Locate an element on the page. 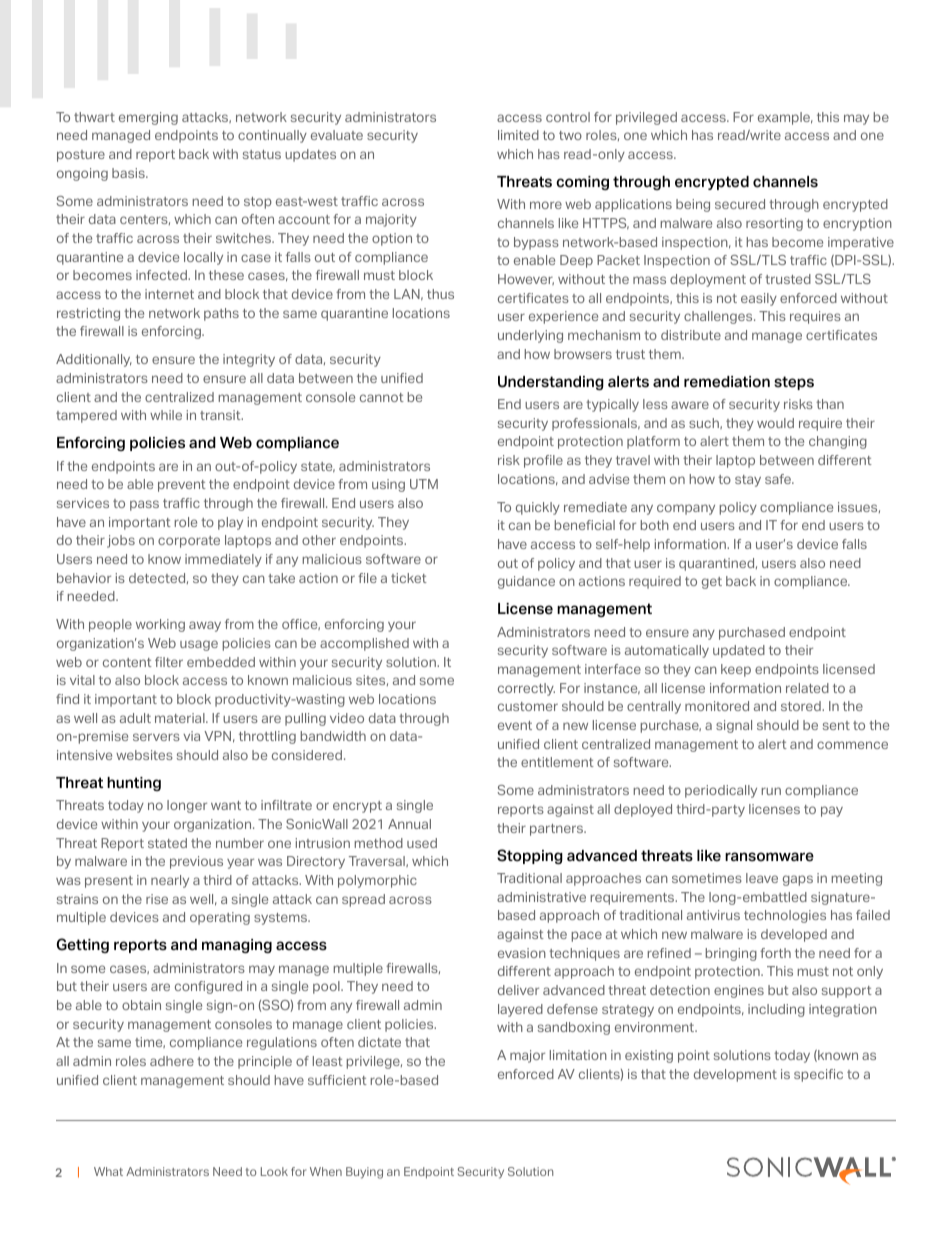 The height and width of the image is (1233, 952). filter is located at coordinates (169, 662).
